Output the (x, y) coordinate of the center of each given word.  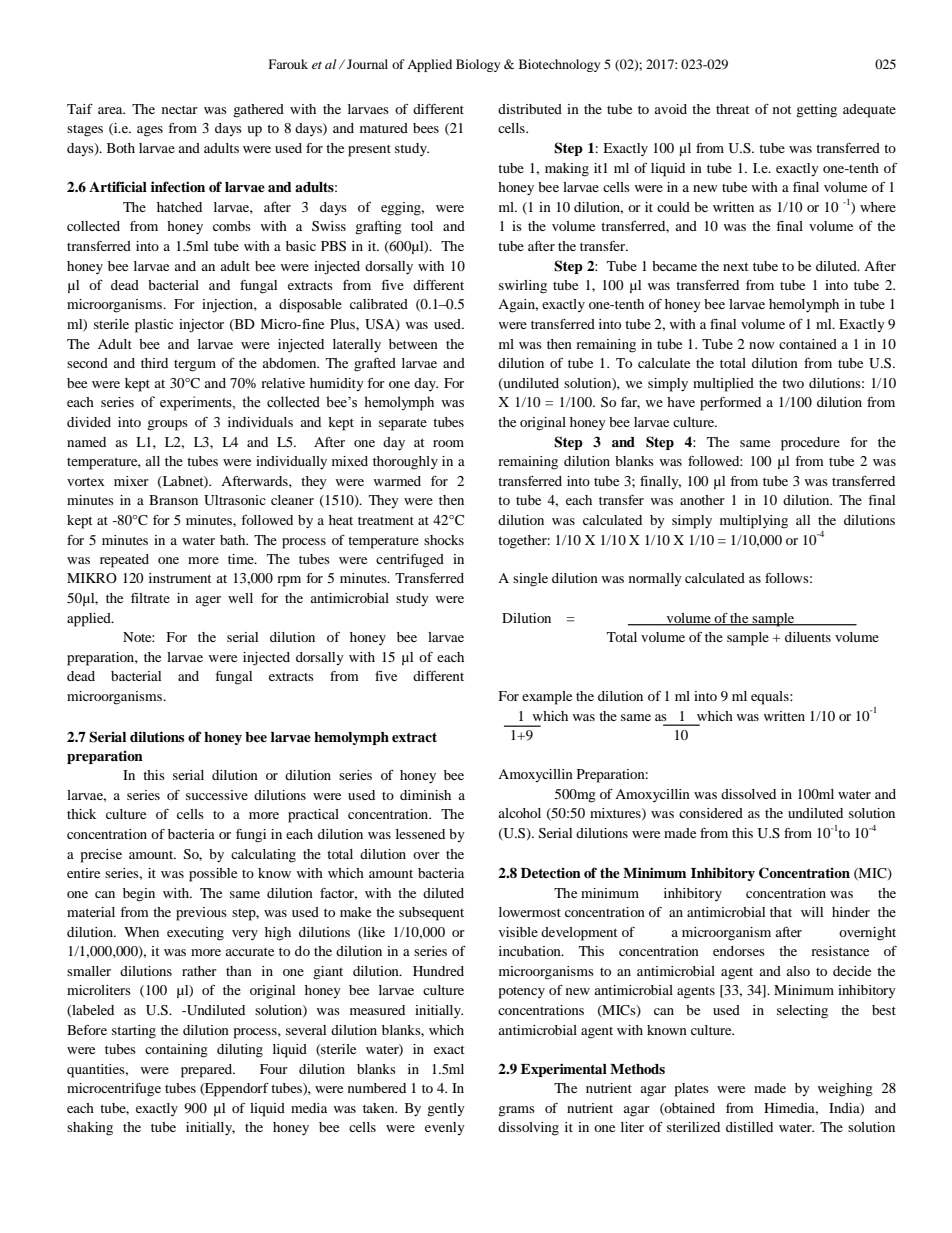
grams (516, 1111)
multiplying (754, 522)
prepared (208, 1071)
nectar (180, 110)
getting (816, 111)
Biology (478, 65)
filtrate (150, 598)
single (530, 580)
